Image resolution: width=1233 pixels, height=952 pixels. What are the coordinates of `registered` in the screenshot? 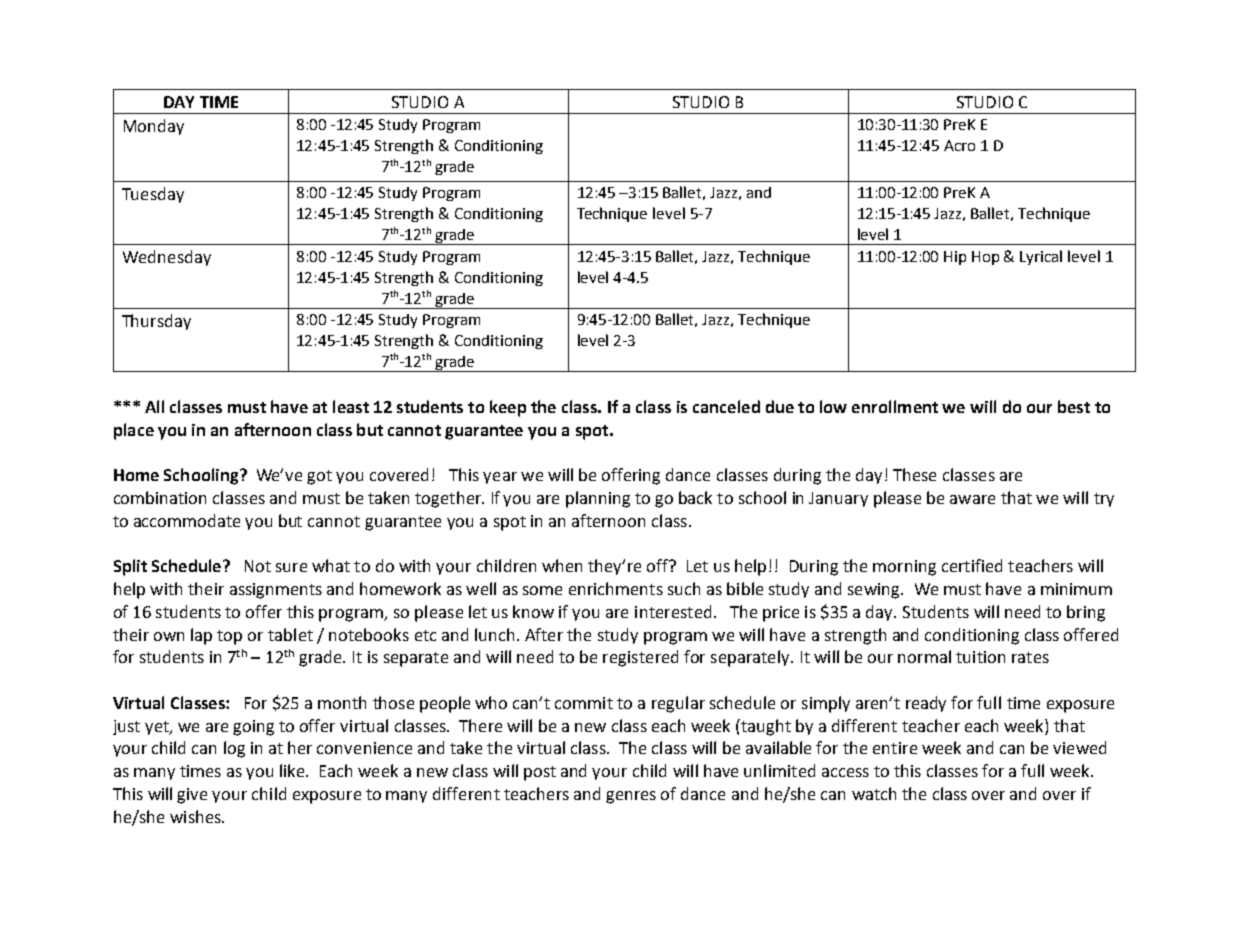 It's located at (640, 658).
